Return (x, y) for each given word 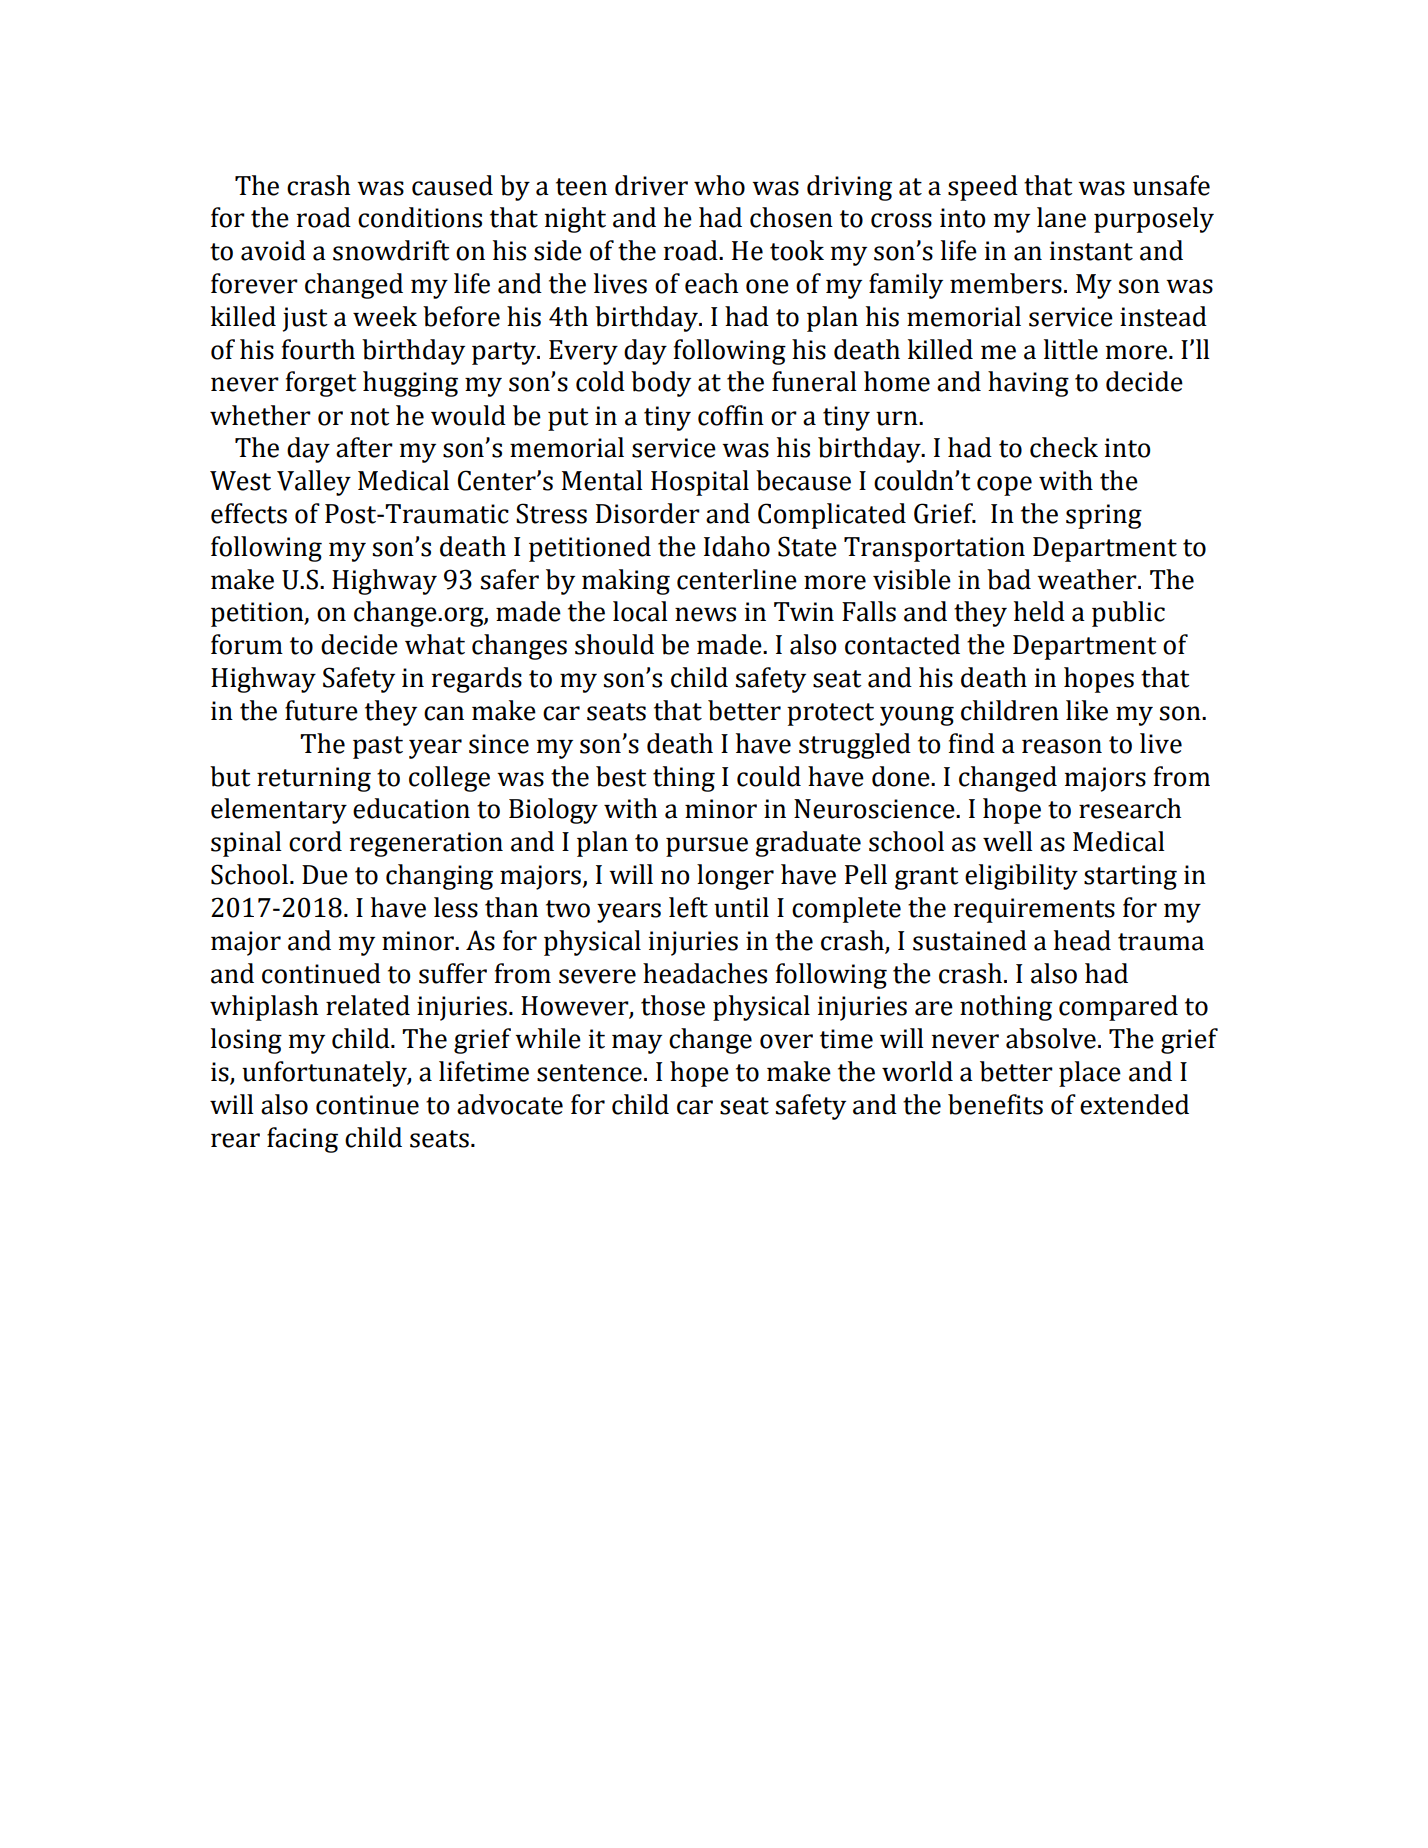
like (1087, 710)
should (614, 644)
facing (302, 1140)
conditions (420, 217)
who (719, 185)
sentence (589, 1073)
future (321, 710)
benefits (995, 1104)
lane (1061, 217)
